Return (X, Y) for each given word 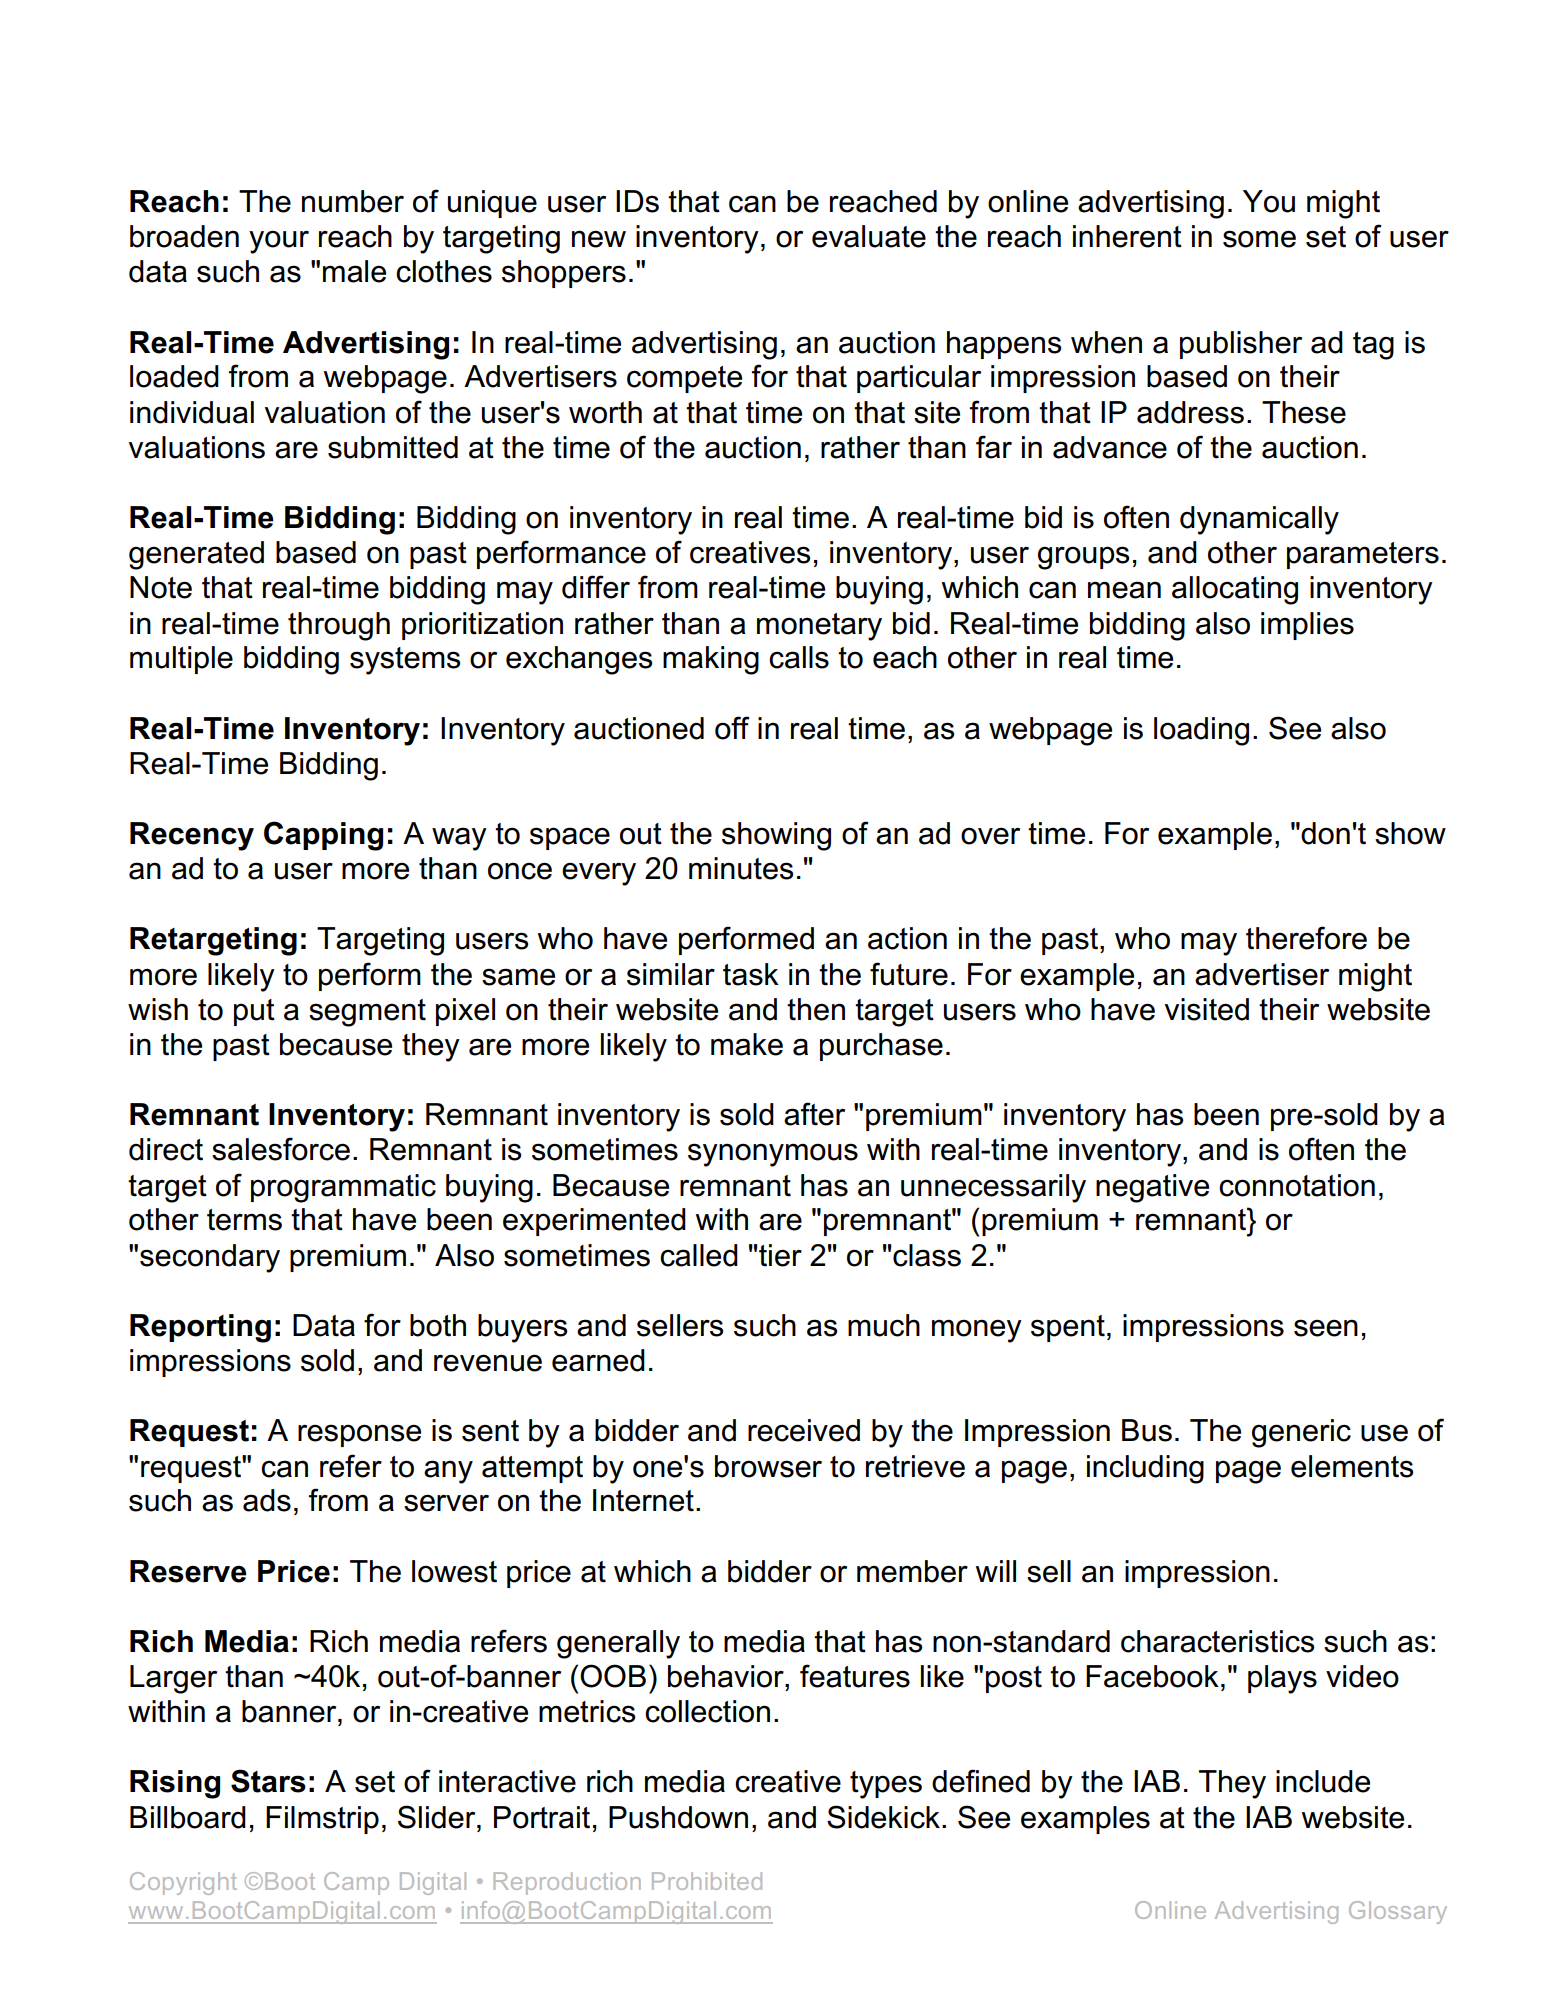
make (747, 1044)
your (279, 242)
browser (768, 1466)
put (254, 1012)
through (339, 626)
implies (1307, 626)
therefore (1306, 938)
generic (1301, 1433)
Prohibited (707, 1881)
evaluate (869, 236)
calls (799, 657)
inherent (1127, 236)
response (359, 1435)
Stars (268, 1781)
